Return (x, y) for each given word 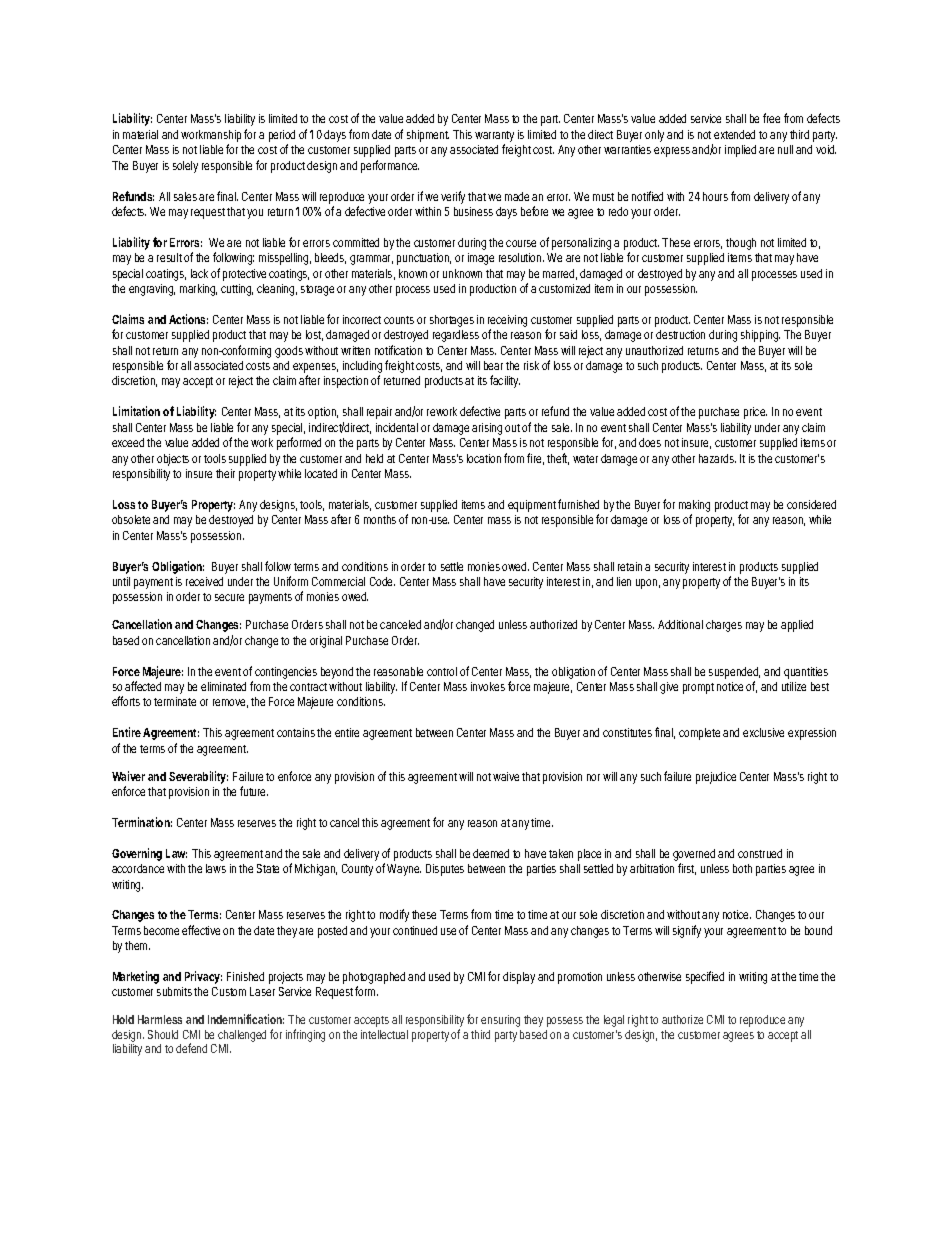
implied (742, 151)
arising (487, 429)
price (755, 413)
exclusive (763, 732)
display (519, 978)
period (282, 136)
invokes (488, 686)
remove (230, 703)
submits (174, 991)
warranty (494, 138)
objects (173, 460)
